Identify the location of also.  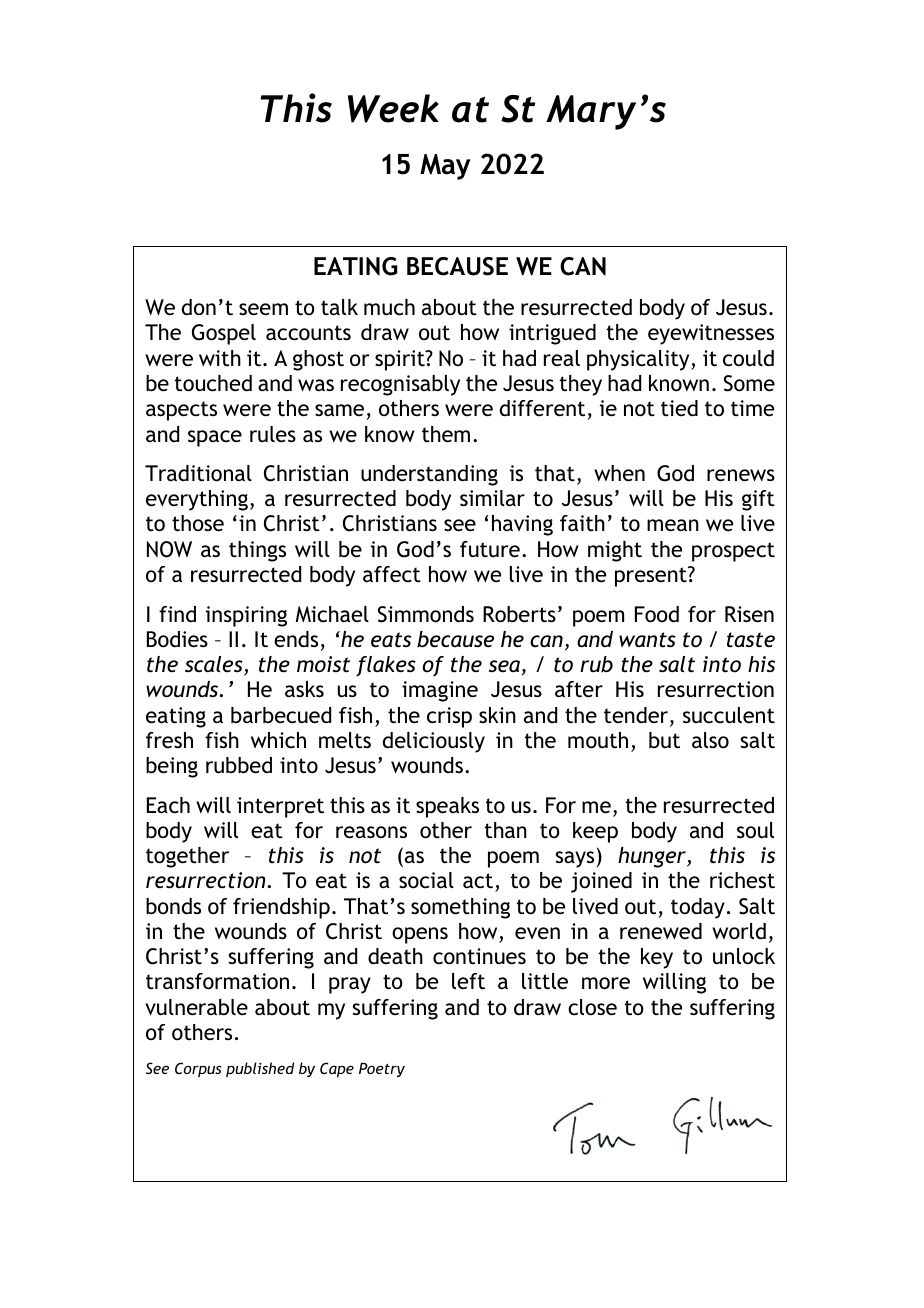
(710, 740).
